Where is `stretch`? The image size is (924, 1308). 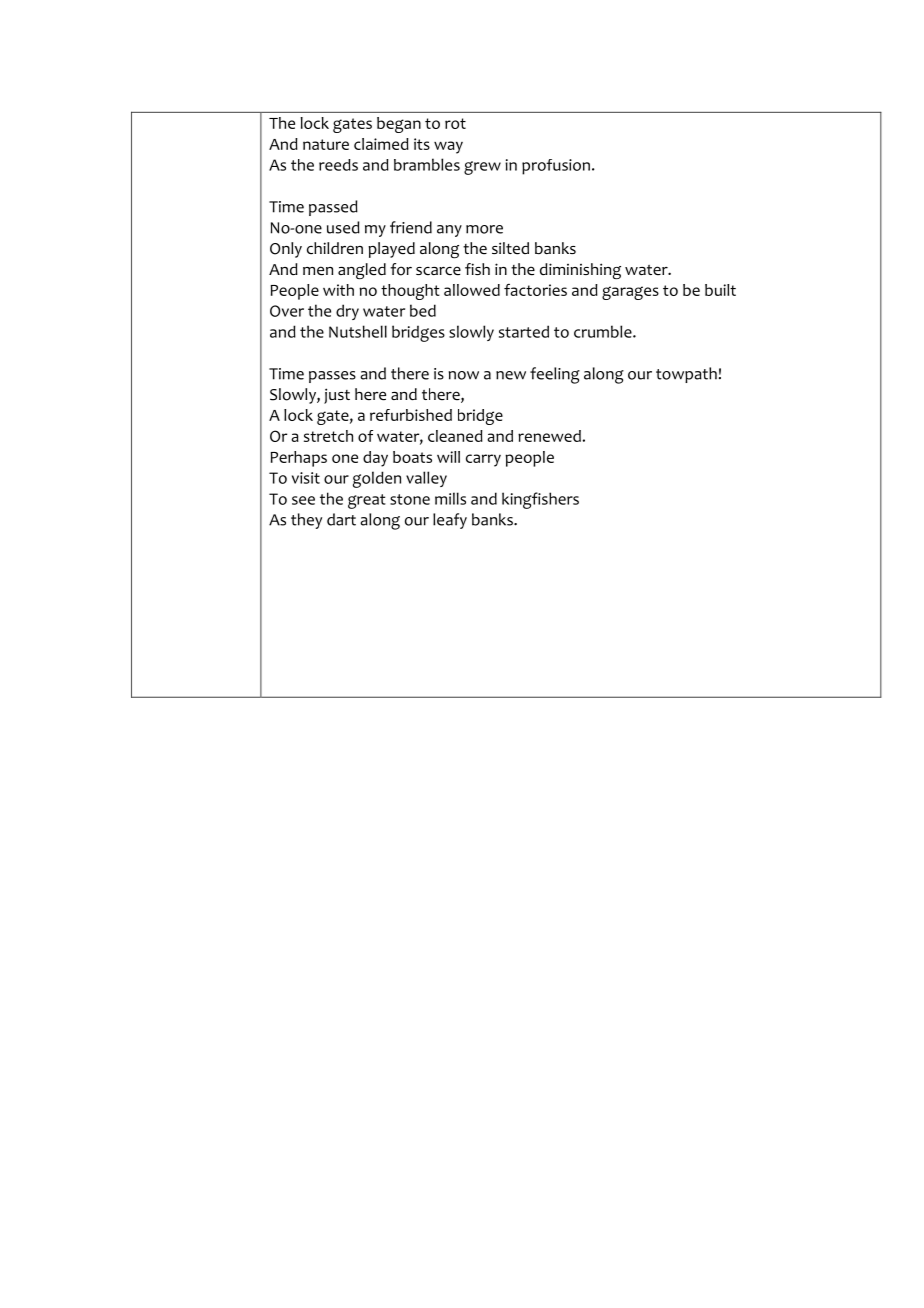 stretch is located at coordinates (328, 436).
